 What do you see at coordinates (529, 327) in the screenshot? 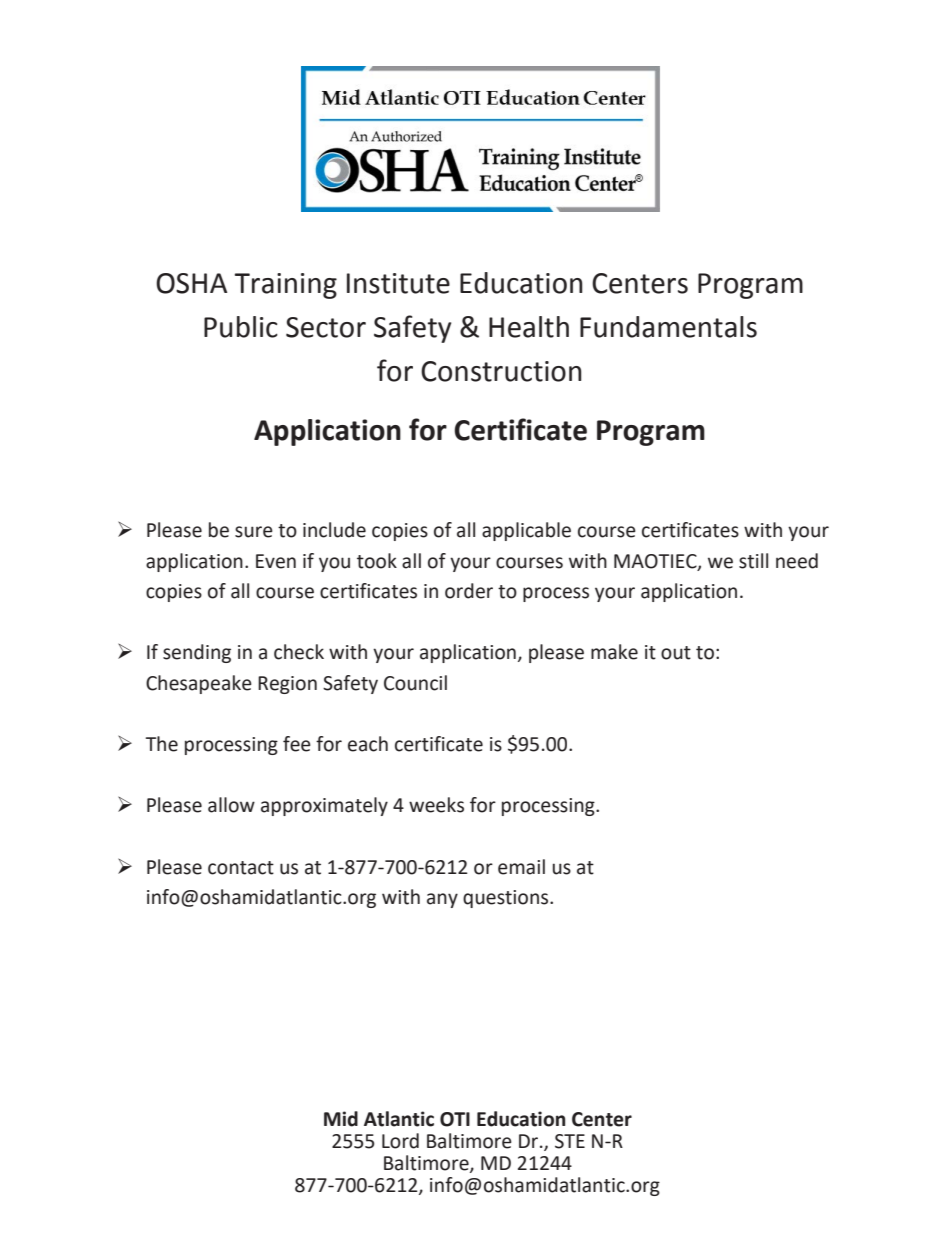
I see `Health` at bounding box center [529, 327].
